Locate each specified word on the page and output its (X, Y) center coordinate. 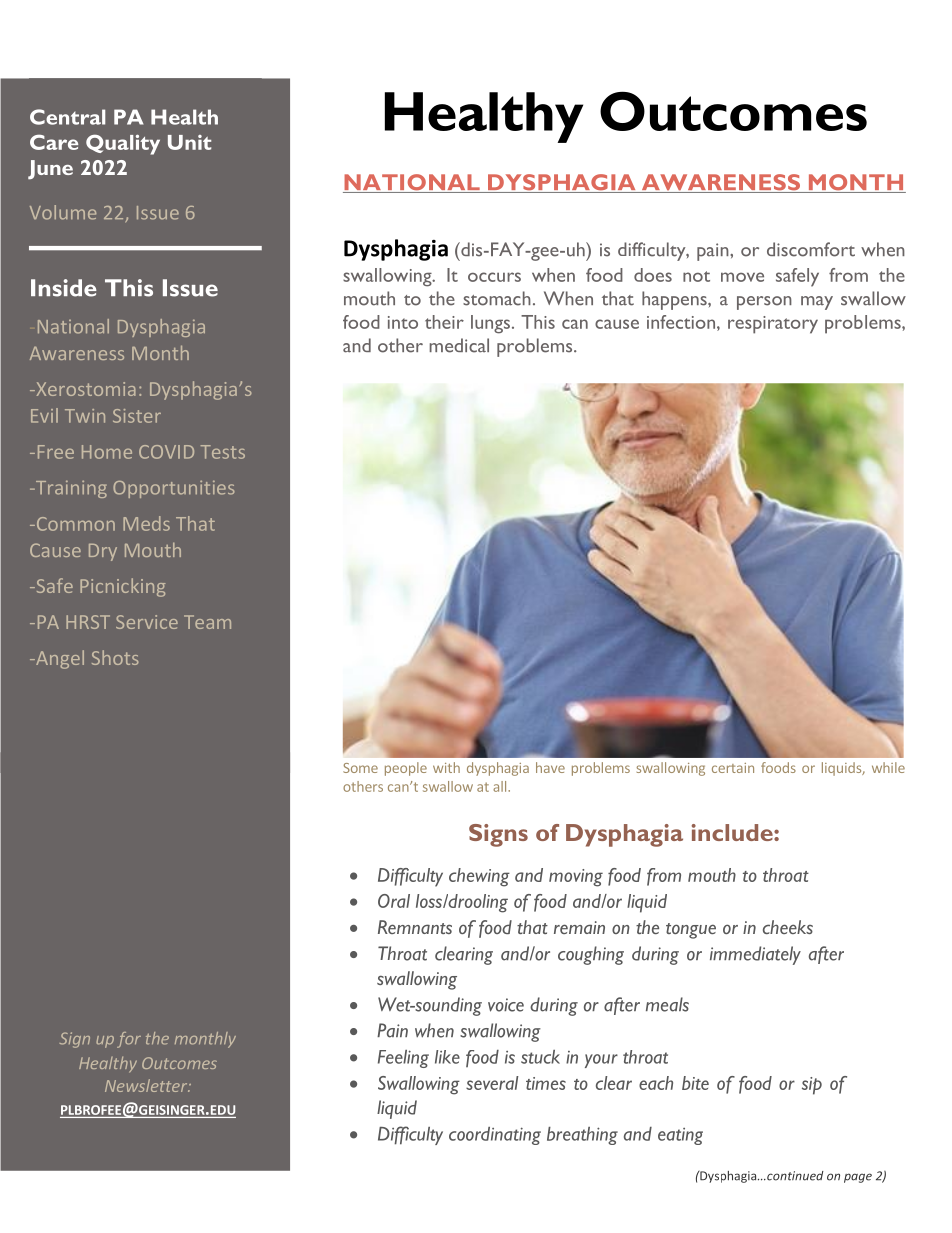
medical (459, 345)
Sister (137, 416)
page (858, 1178)
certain (733, 768)
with (446, 767)
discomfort (811, 249)
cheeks (788, 927)
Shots (115, 657)
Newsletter (147, 1085)
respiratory (773, 325)
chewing (479, 877)
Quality (123, 144)
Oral (394, 901)
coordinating (495, 1136)
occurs (494, 277)
